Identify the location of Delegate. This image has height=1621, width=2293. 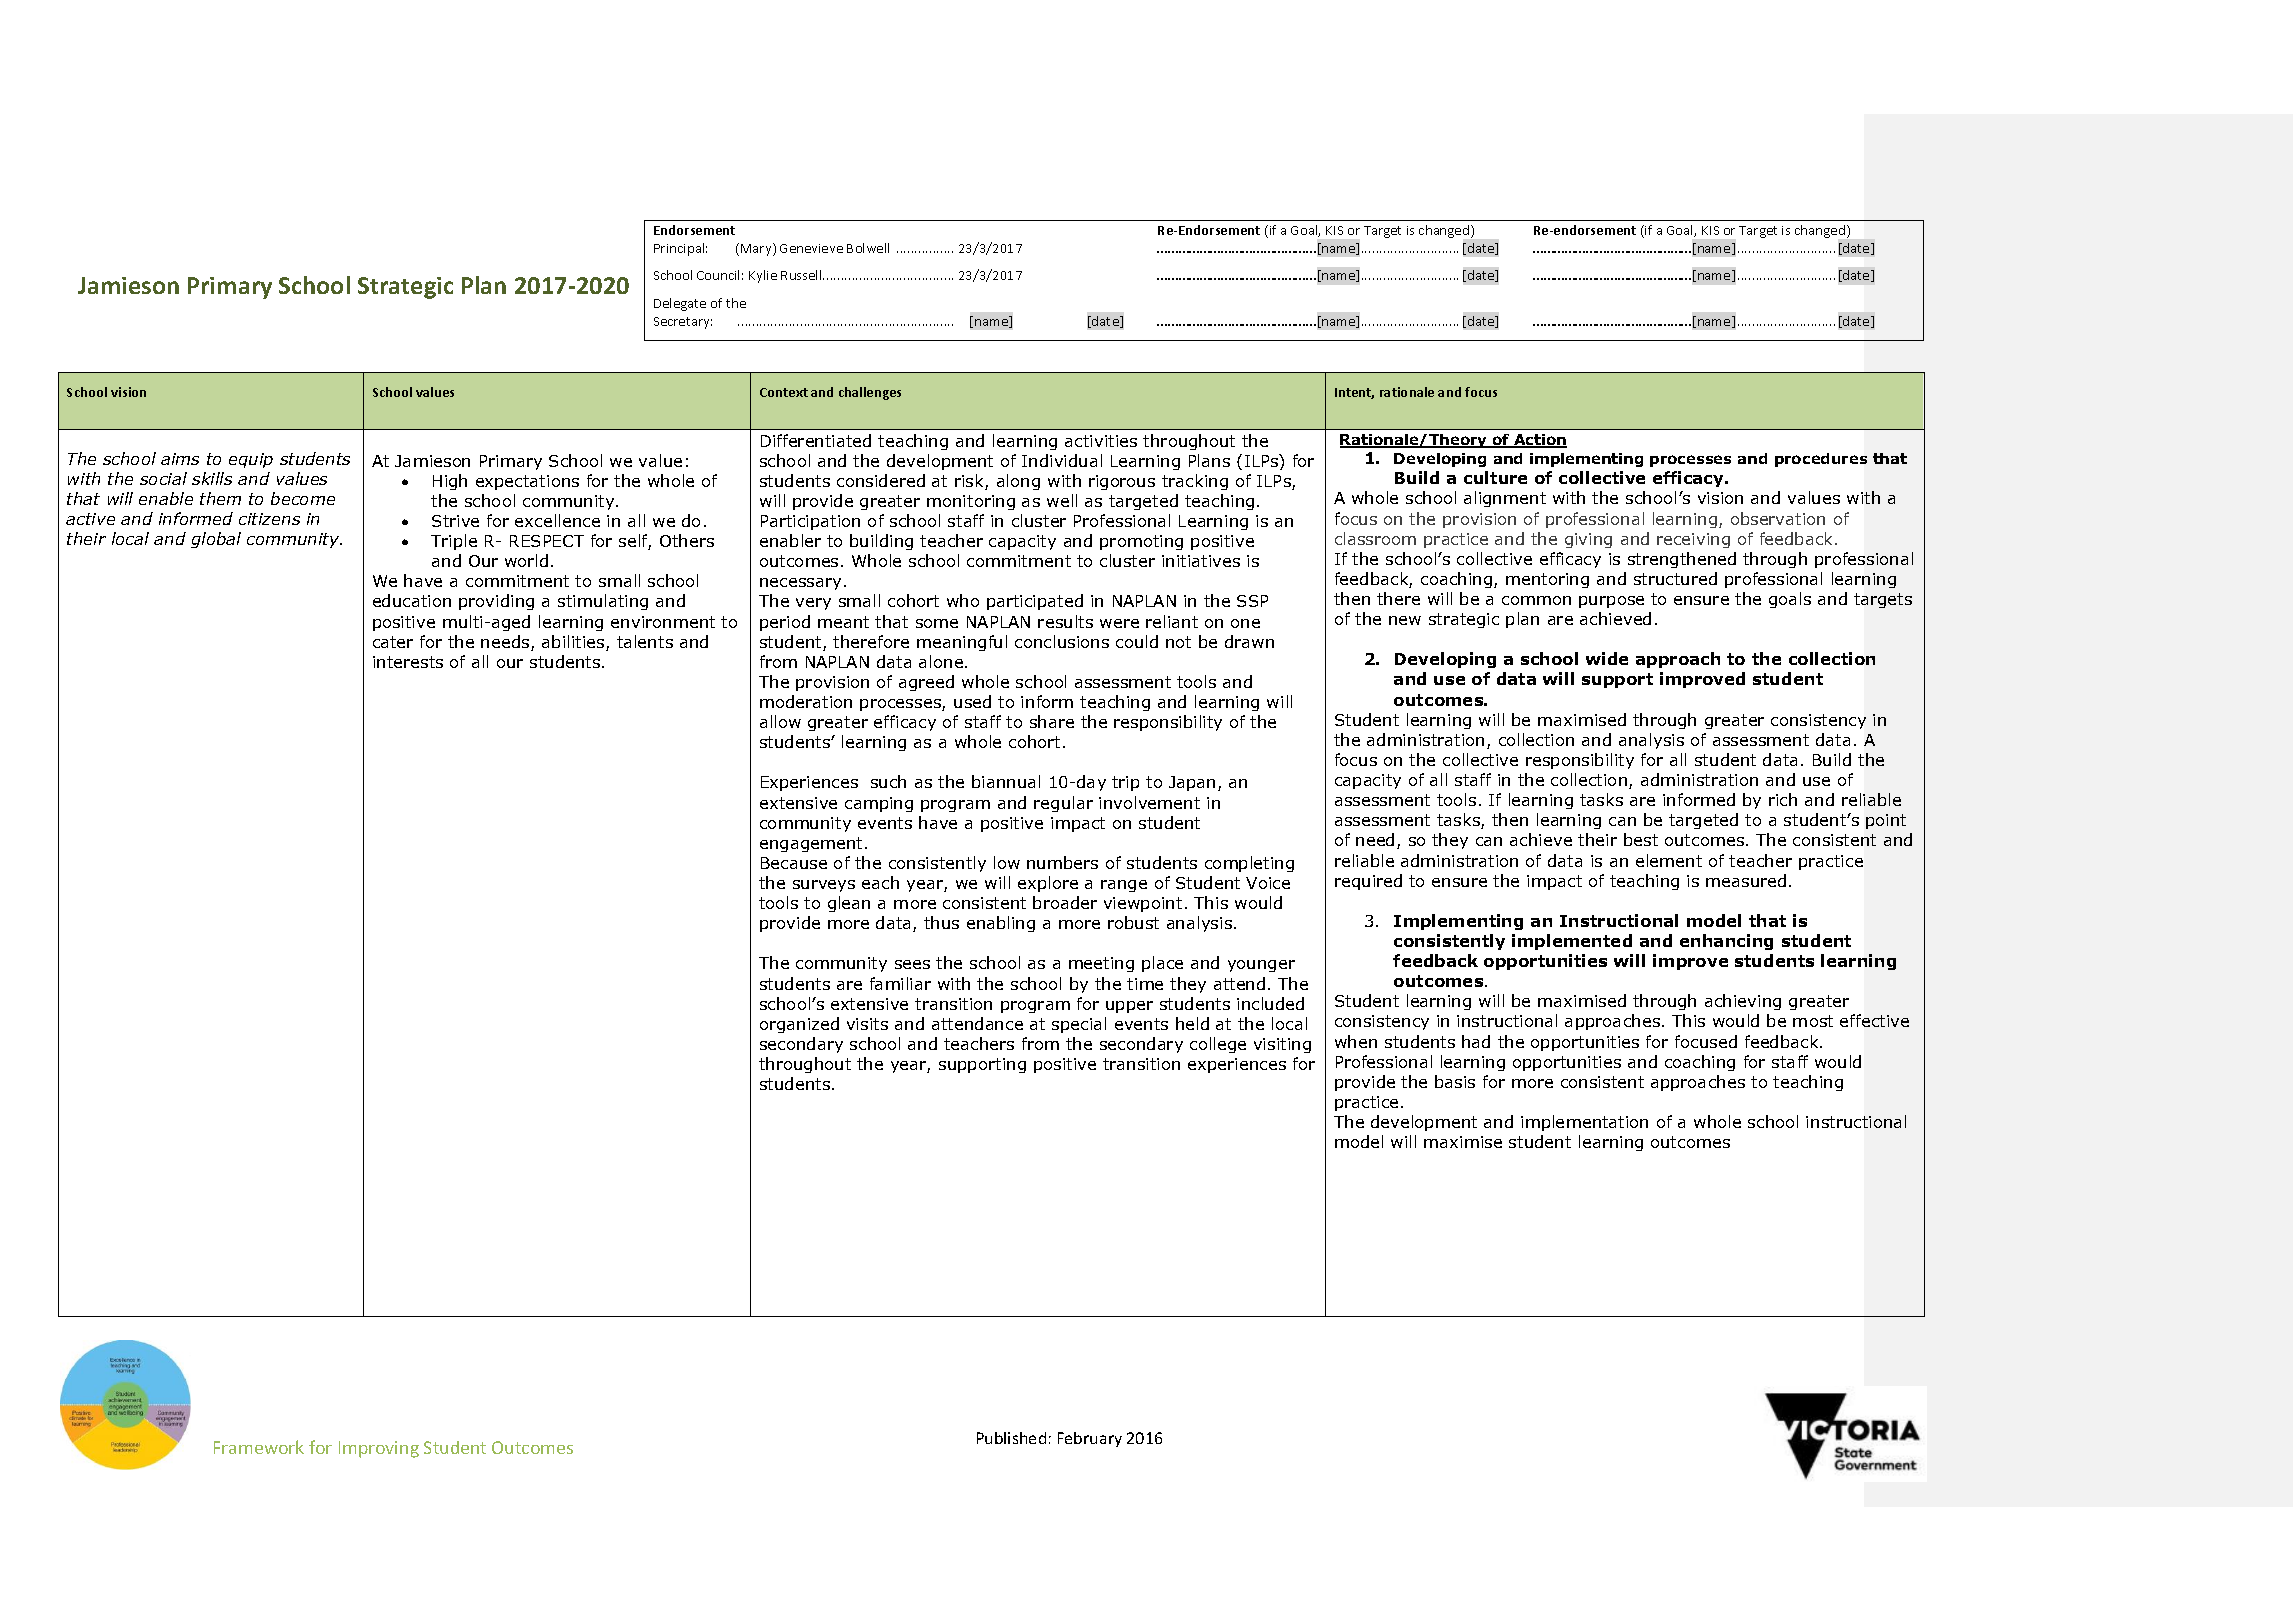
(680, 304).
